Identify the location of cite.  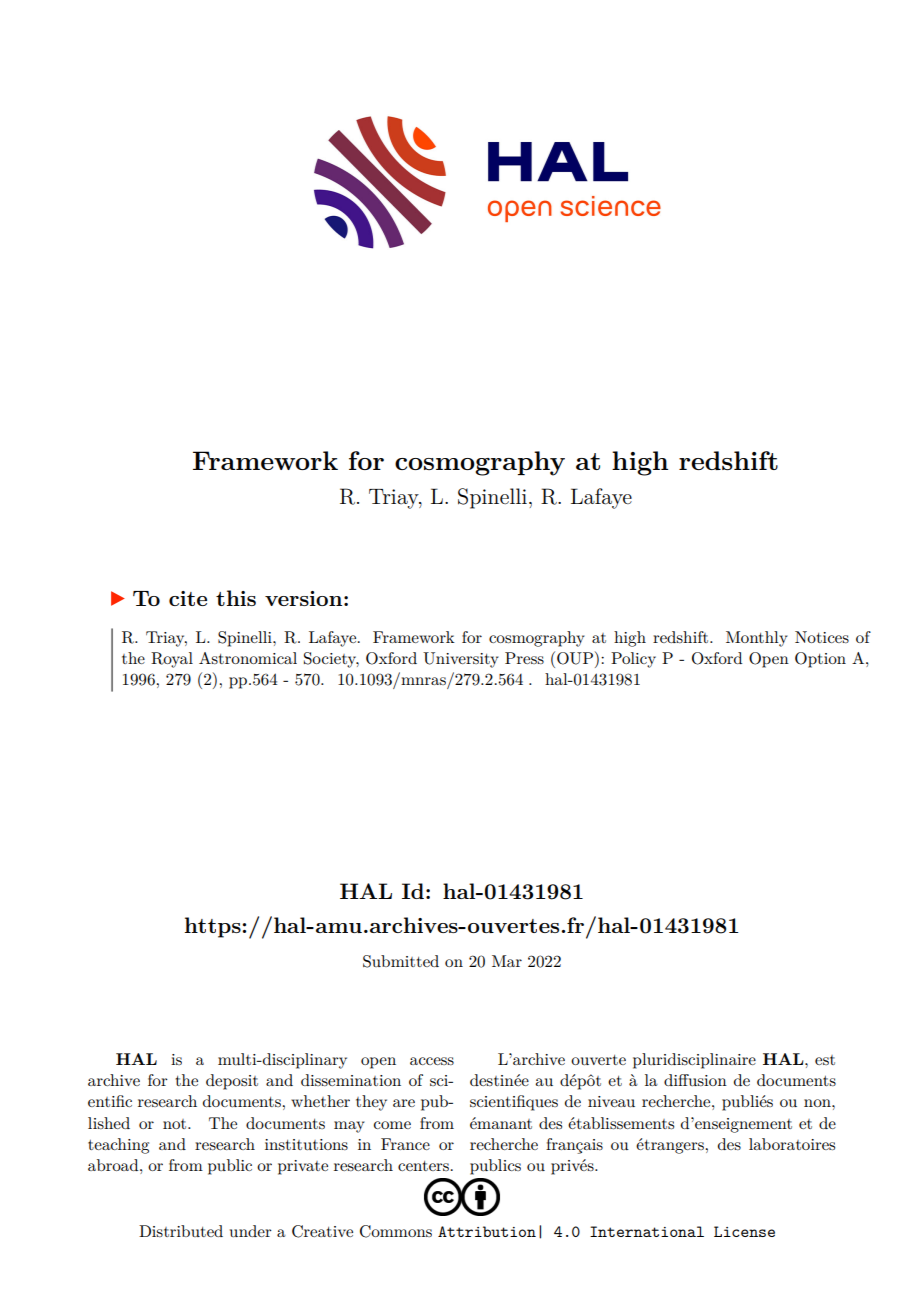
(188, 598).
